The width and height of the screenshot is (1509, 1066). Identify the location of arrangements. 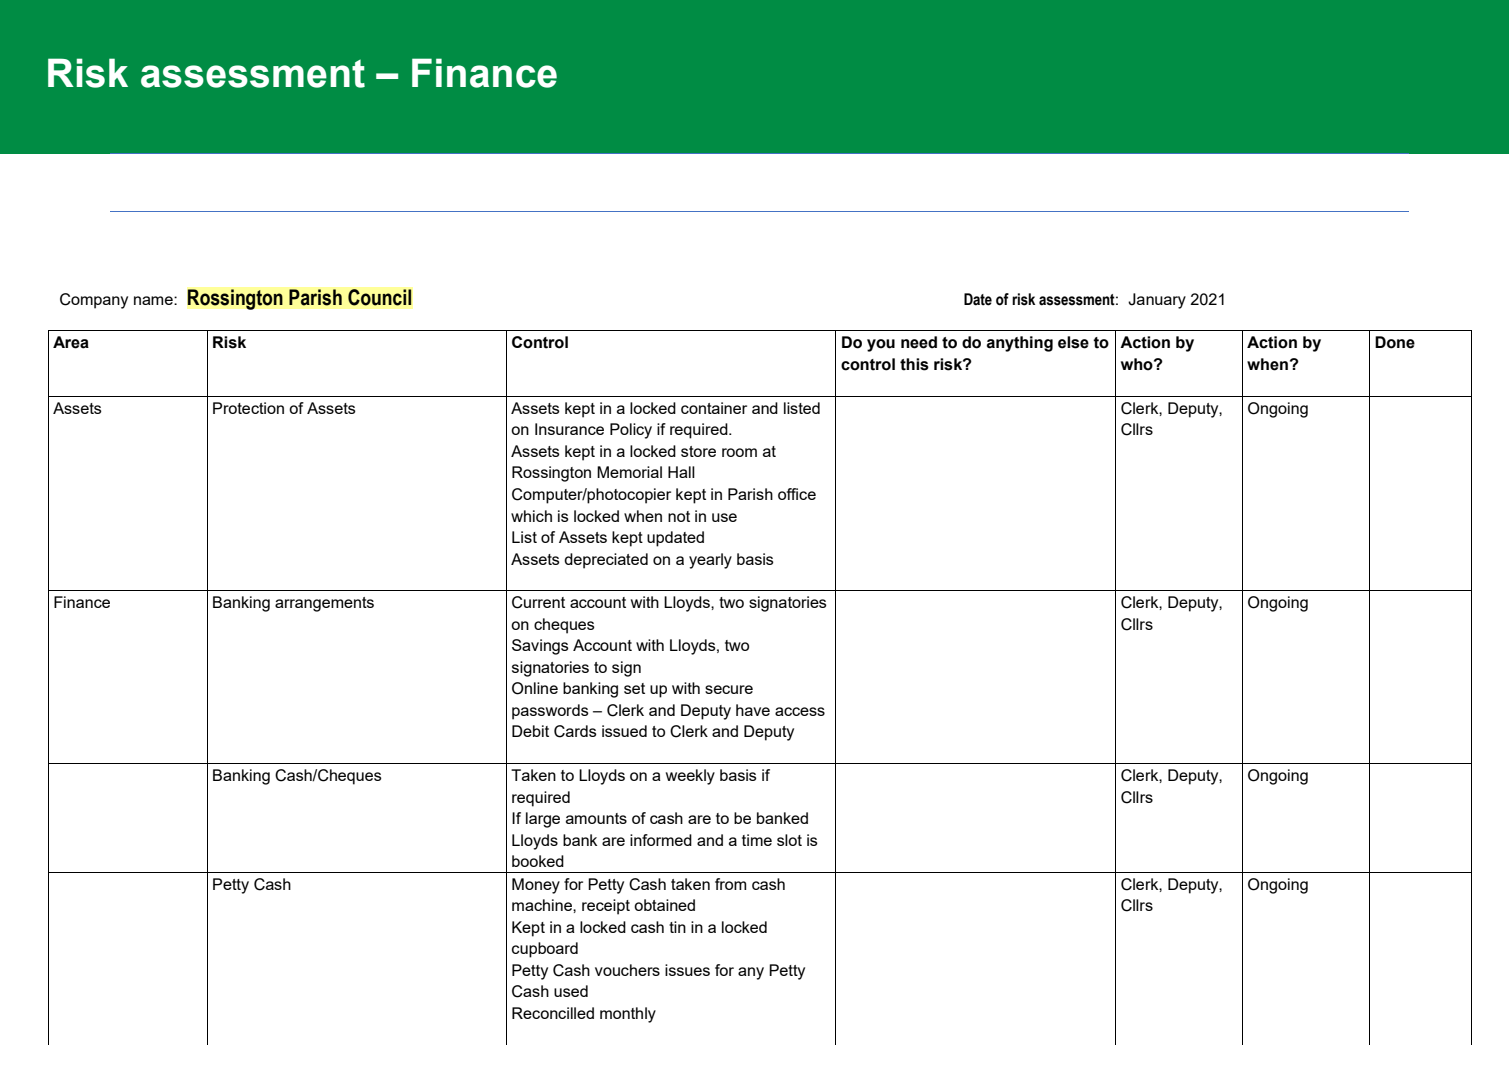
(324, 604).
